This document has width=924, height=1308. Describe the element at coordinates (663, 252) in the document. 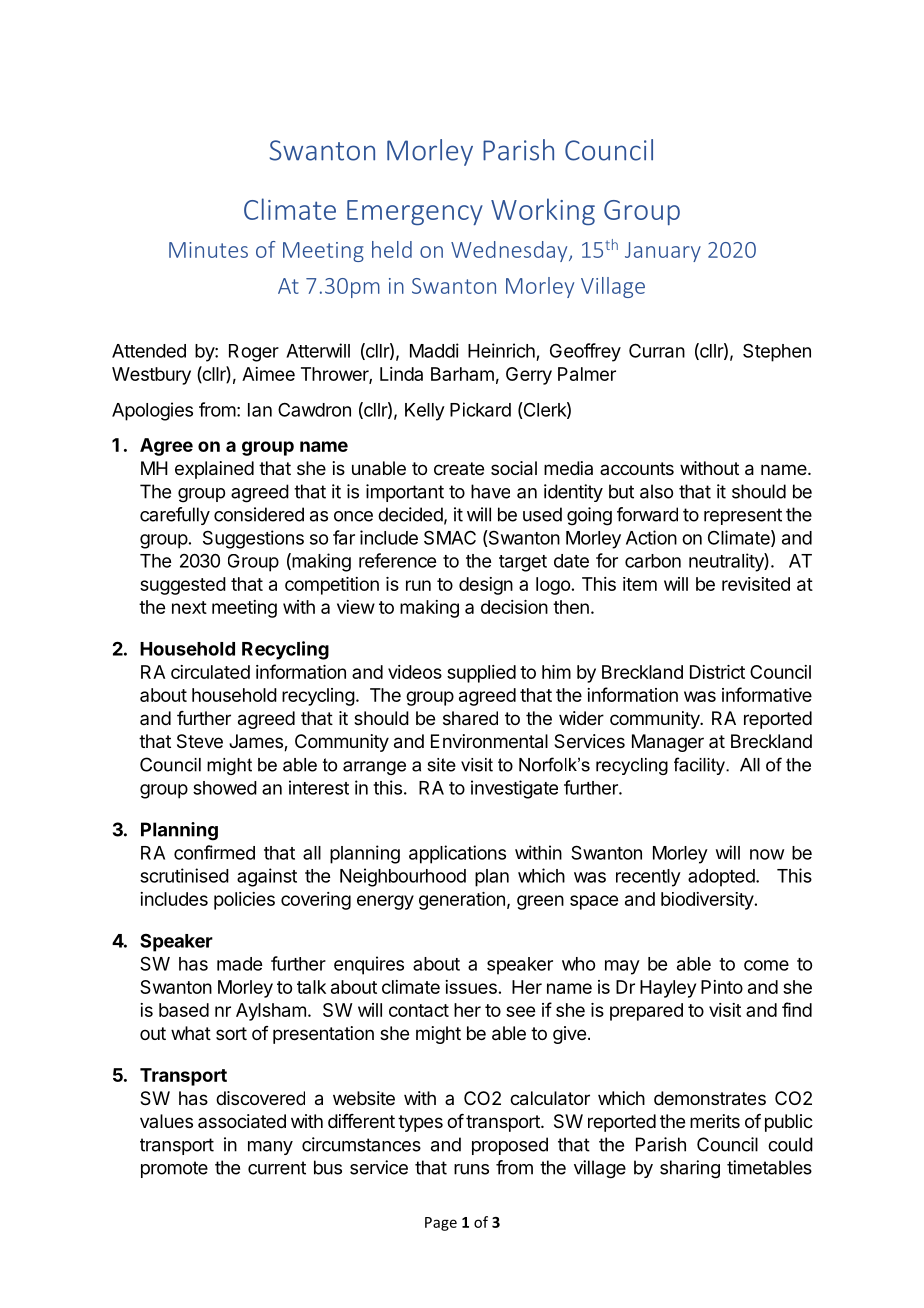

I see `January` at that location.
